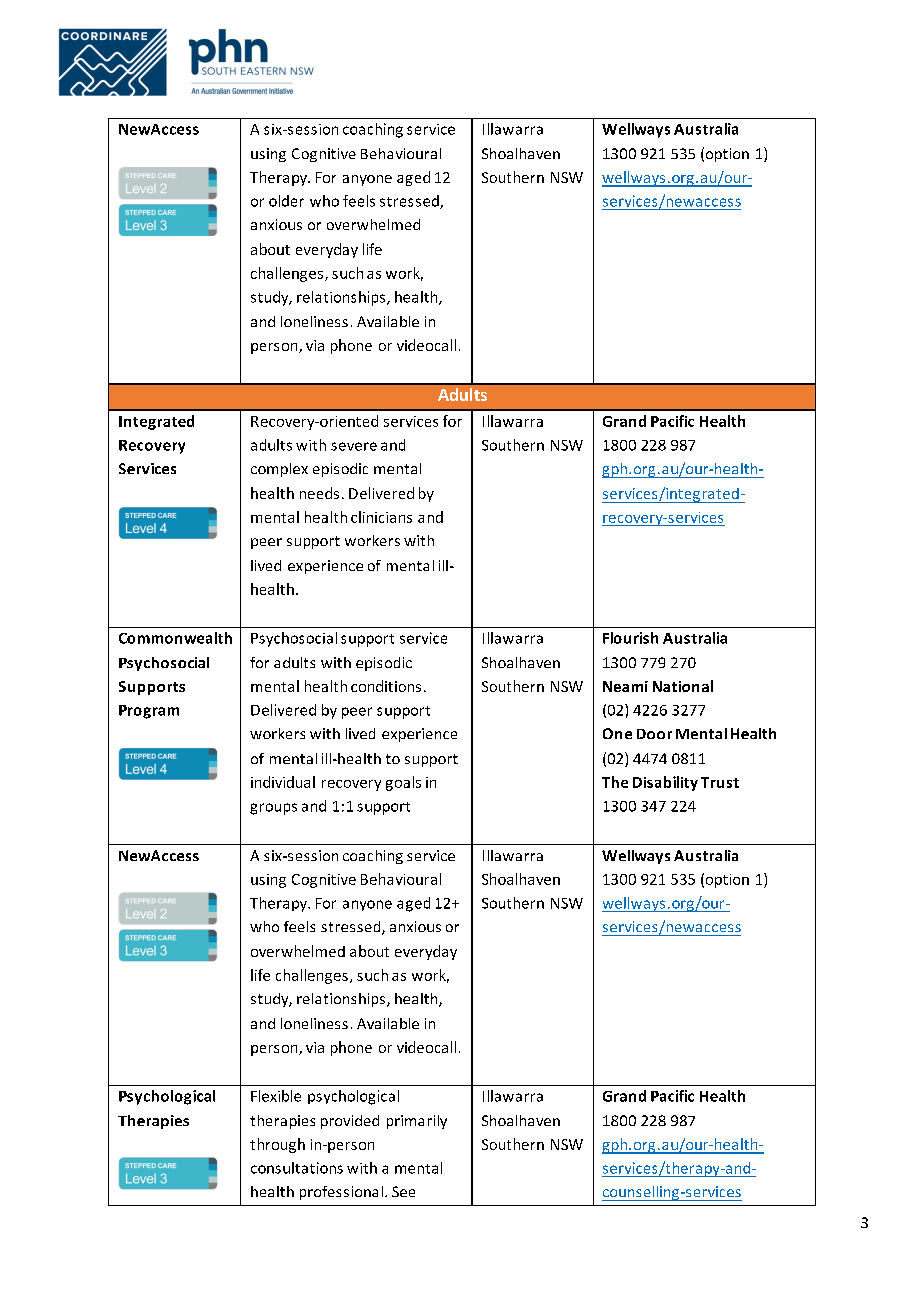 The image size is (924, 1308). What do you see at coordinates (381, 517) in the screenshot?
I see `clinicians` at bounding box center [381, 517].
